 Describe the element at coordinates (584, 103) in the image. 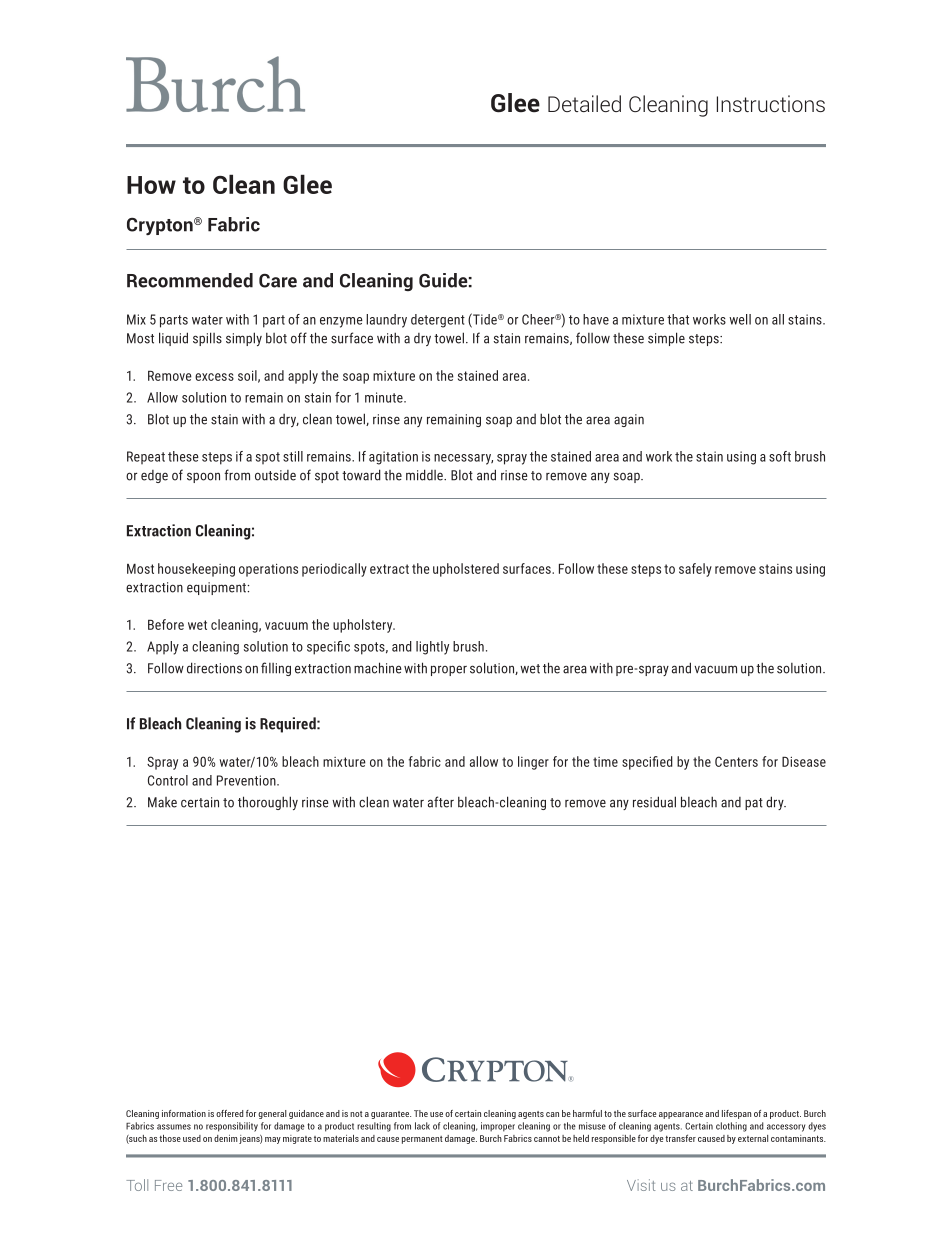

I see `Detailed` at that location.
